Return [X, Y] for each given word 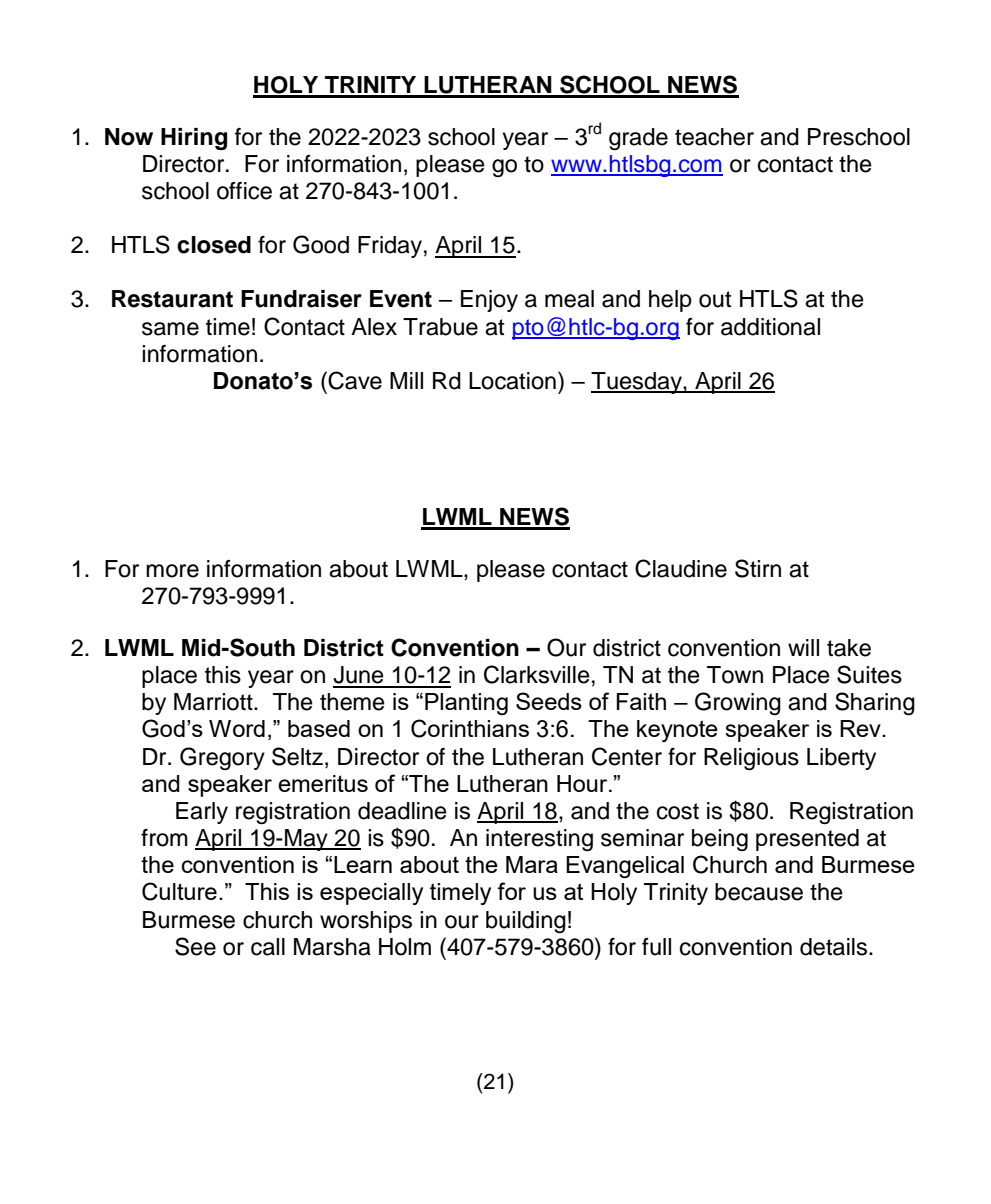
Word [237, 728]
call [268, 947]
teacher [714, 137]
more [172, 571]
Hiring [194, 139]
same [170, 329]
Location [512, 381]
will [803, 647]
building [526, 922]
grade [638, 139]
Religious [751, 759]
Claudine [681, 568]
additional [770, 327]
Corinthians [470, 728]
